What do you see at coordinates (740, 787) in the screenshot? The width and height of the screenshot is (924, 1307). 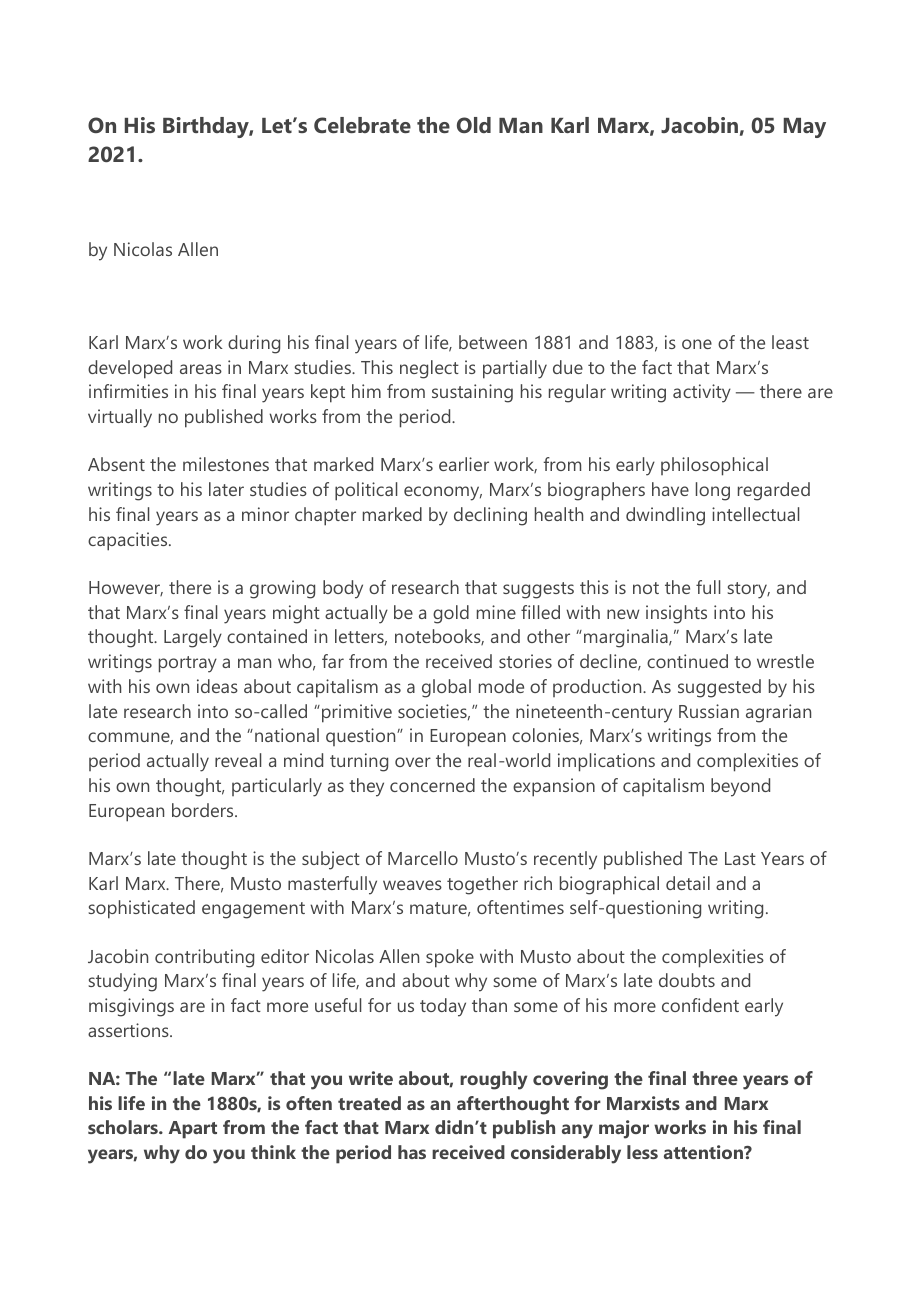 I see `beyond` at bounding box center [740, 787].
